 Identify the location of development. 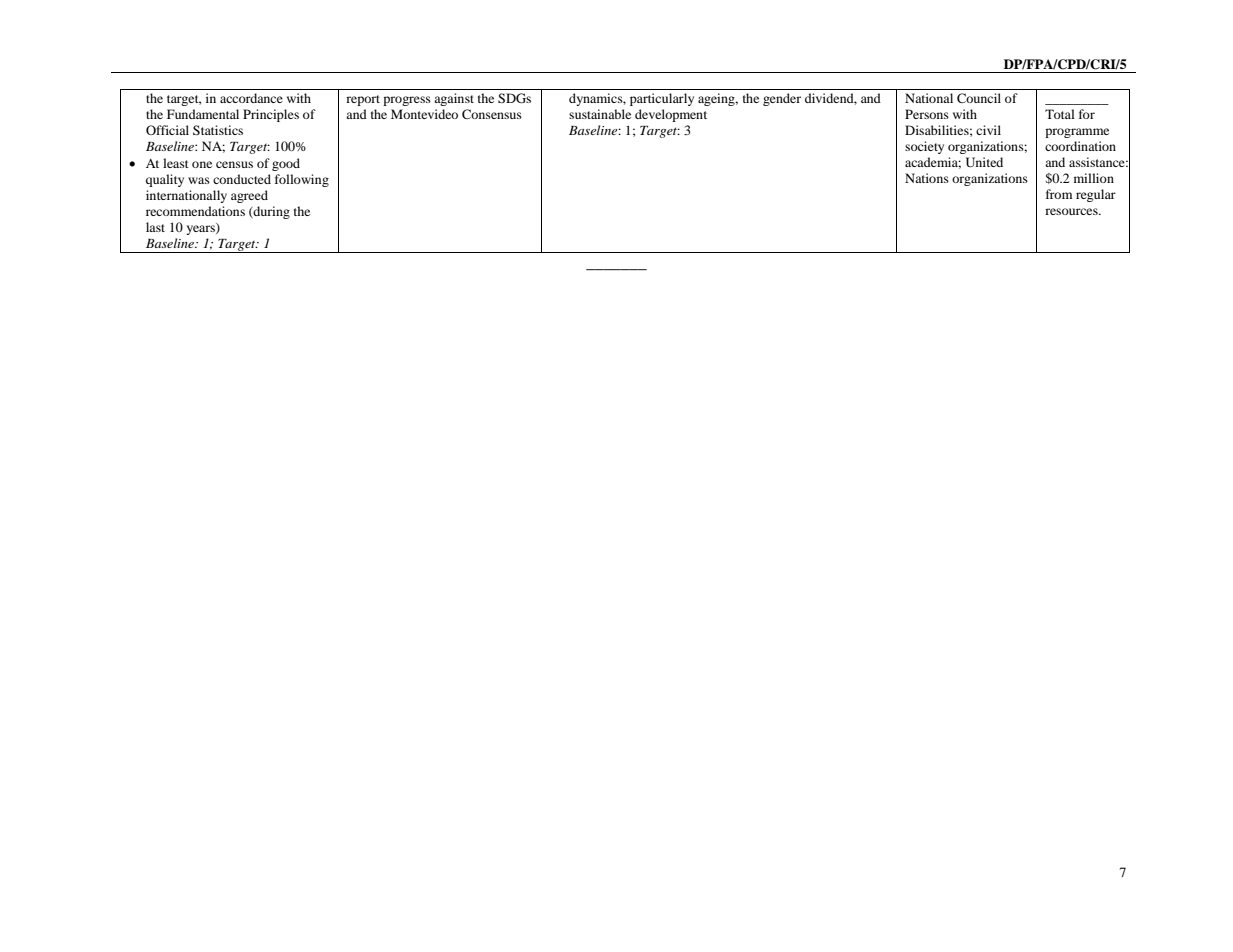
(671, 115).
